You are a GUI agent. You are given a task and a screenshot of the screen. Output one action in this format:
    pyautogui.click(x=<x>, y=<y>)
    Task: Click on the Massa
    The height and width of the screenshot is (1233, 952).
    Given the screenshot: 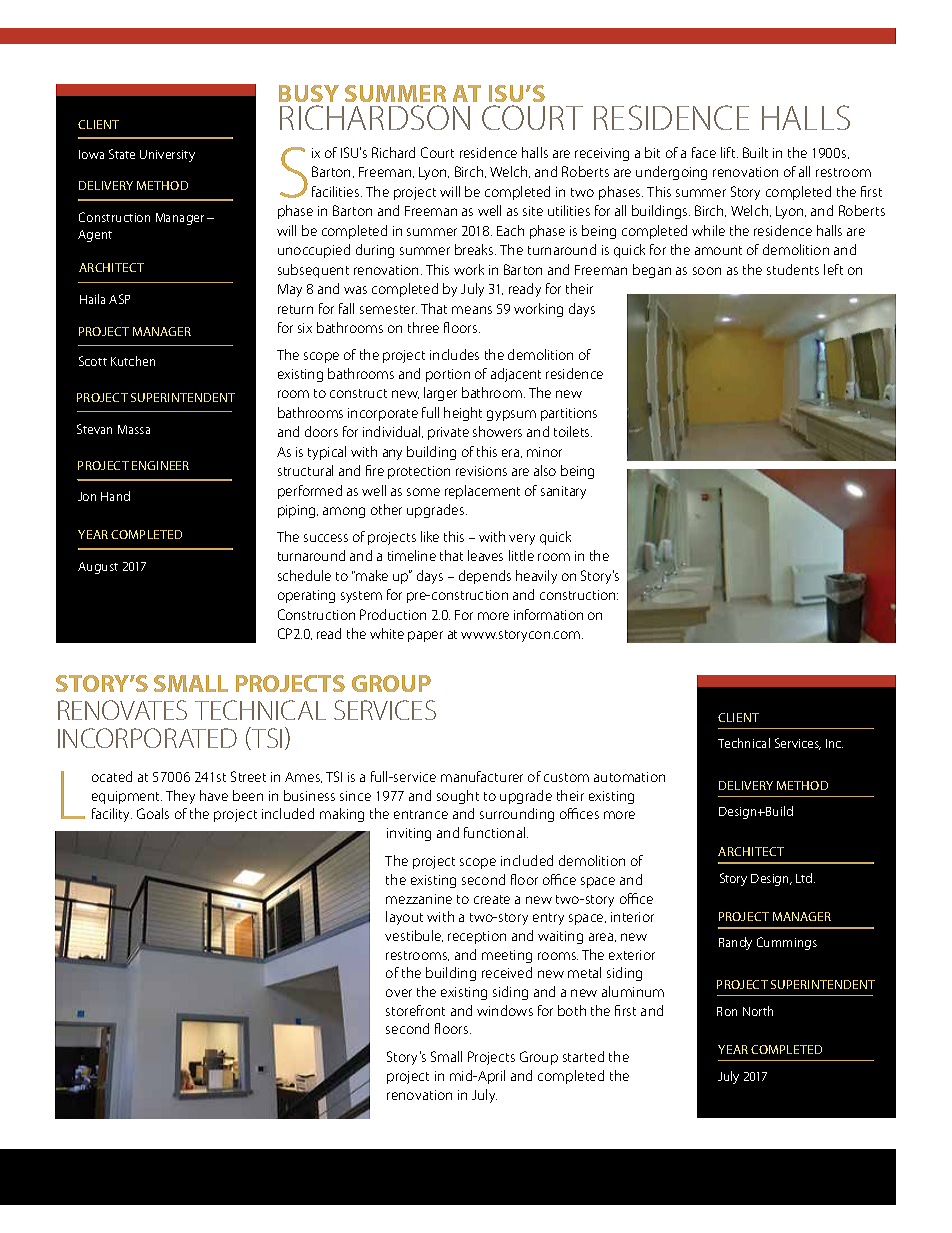 What is the action you would take?
    pyautogui.click(x=134, y=429)
